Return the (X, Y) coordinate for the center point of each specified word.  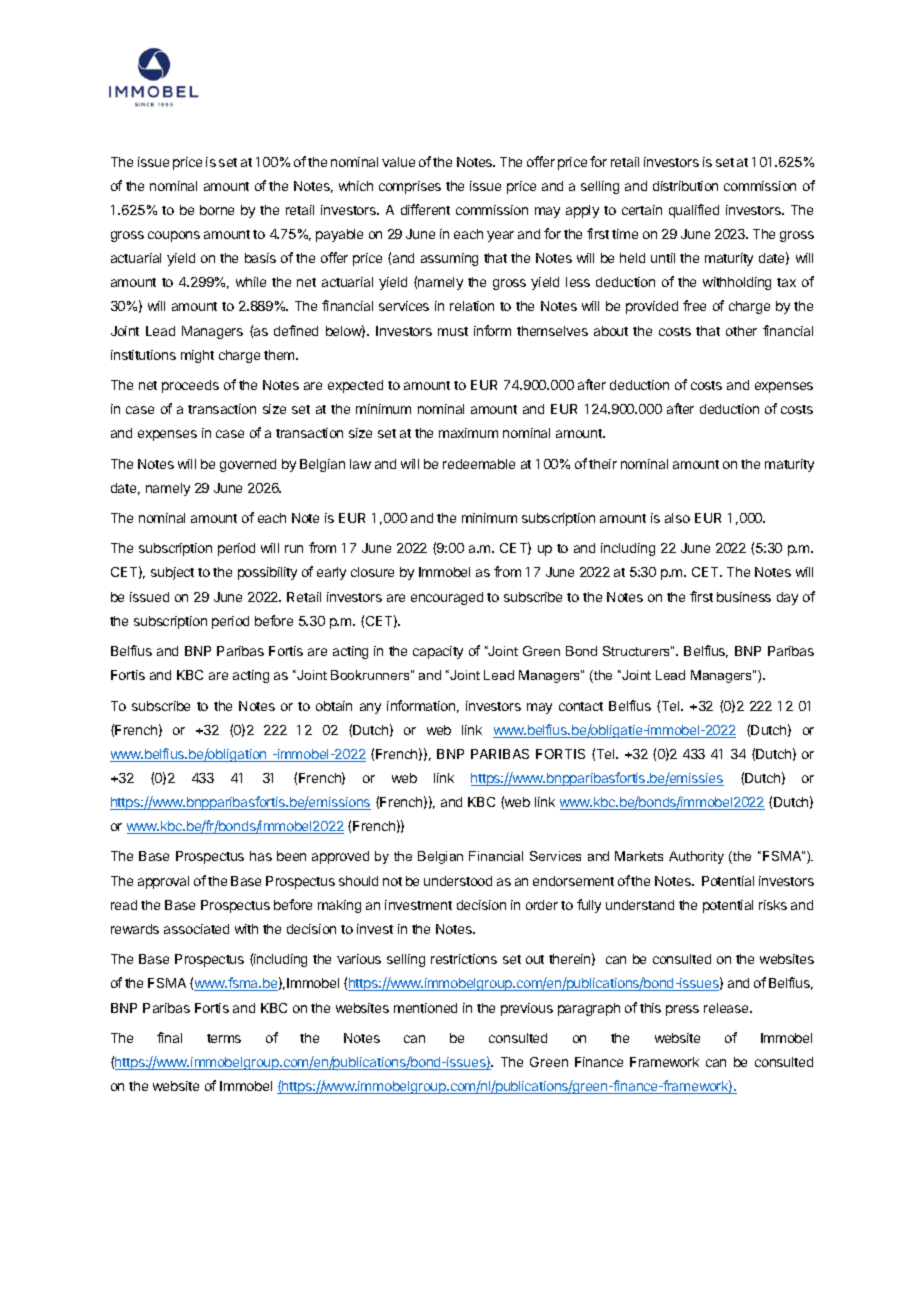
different (425, 209)
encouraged (447, 598)
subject (172, 573)
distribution (685, 186)
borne (217, 210)
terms (224, 1038)
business (744, 597)
